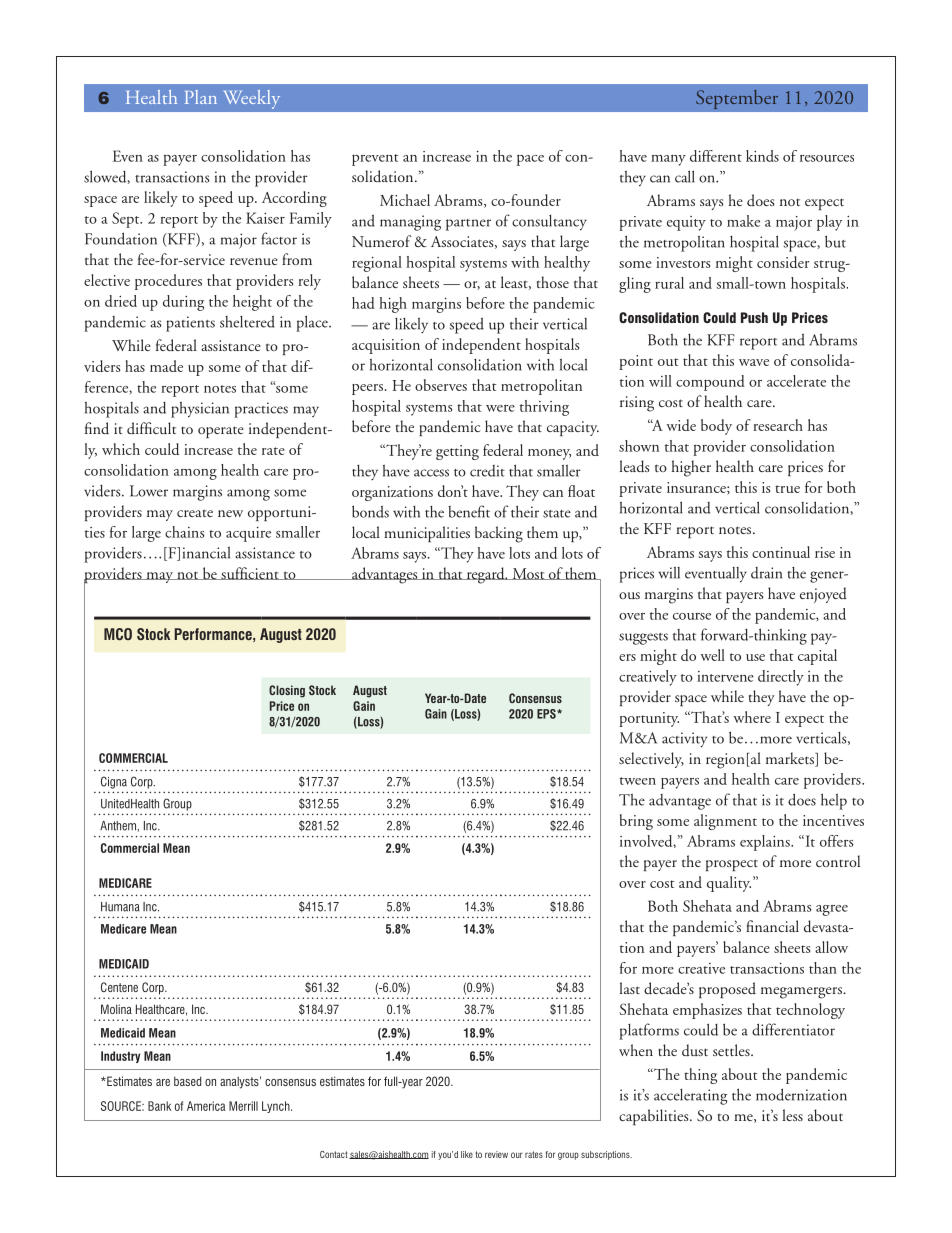 Image resolution: width=952 pixels, height=1233 pixels. Describe the element at coordinates (120, 907) in the image. I see `Humana` at that location.
